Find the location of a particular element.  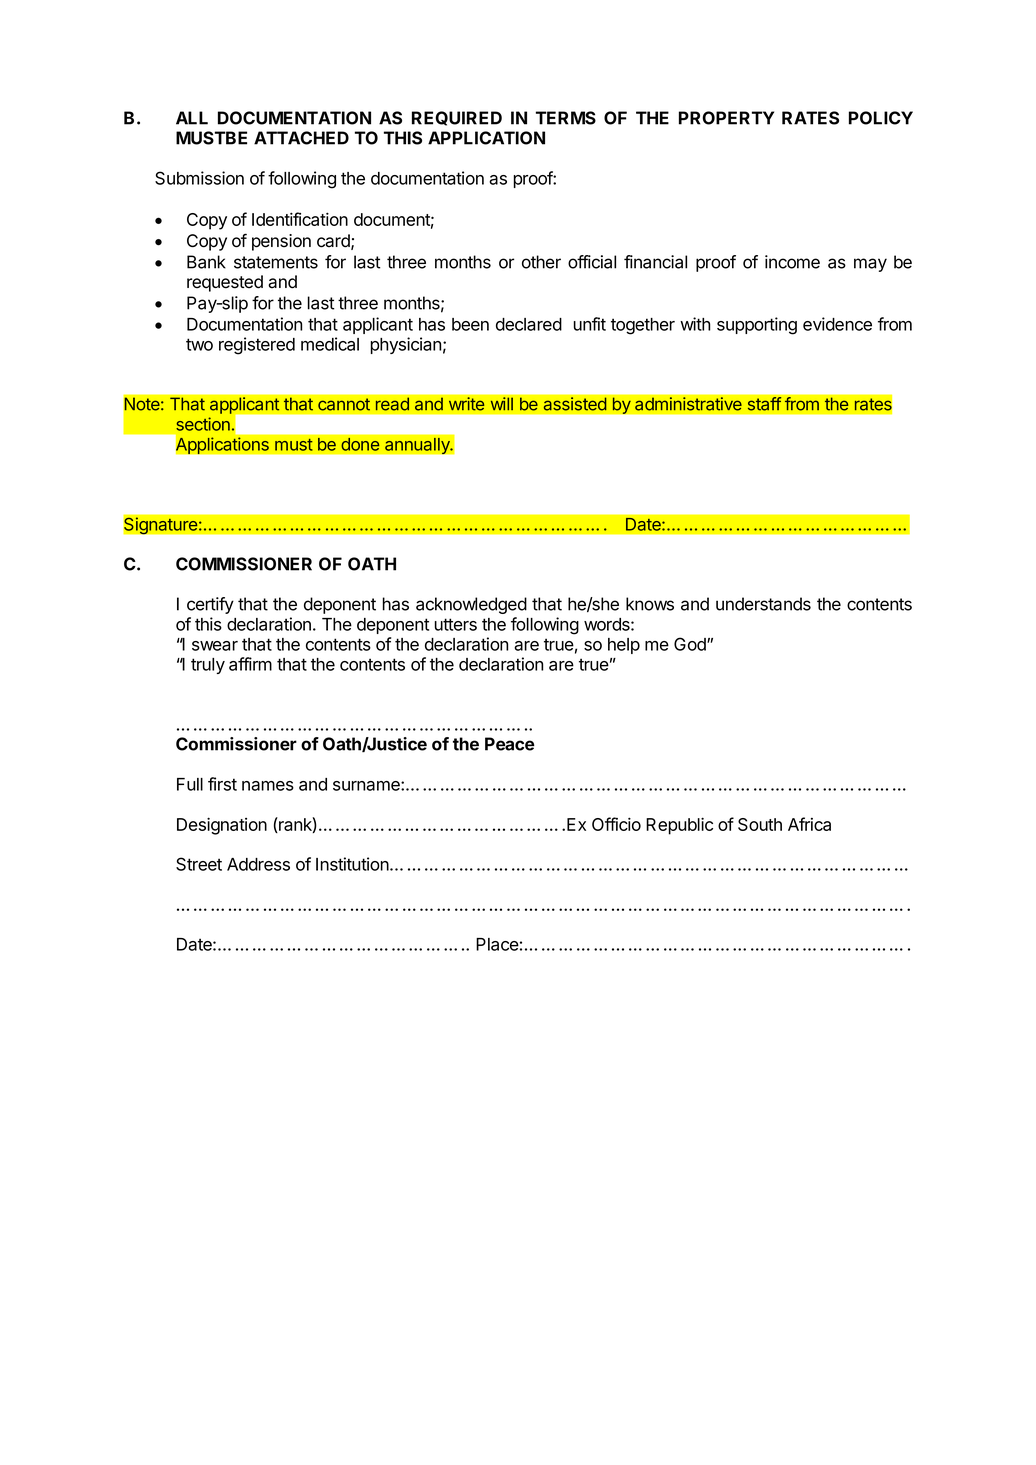

Address is located at coordinates (258, 864).
